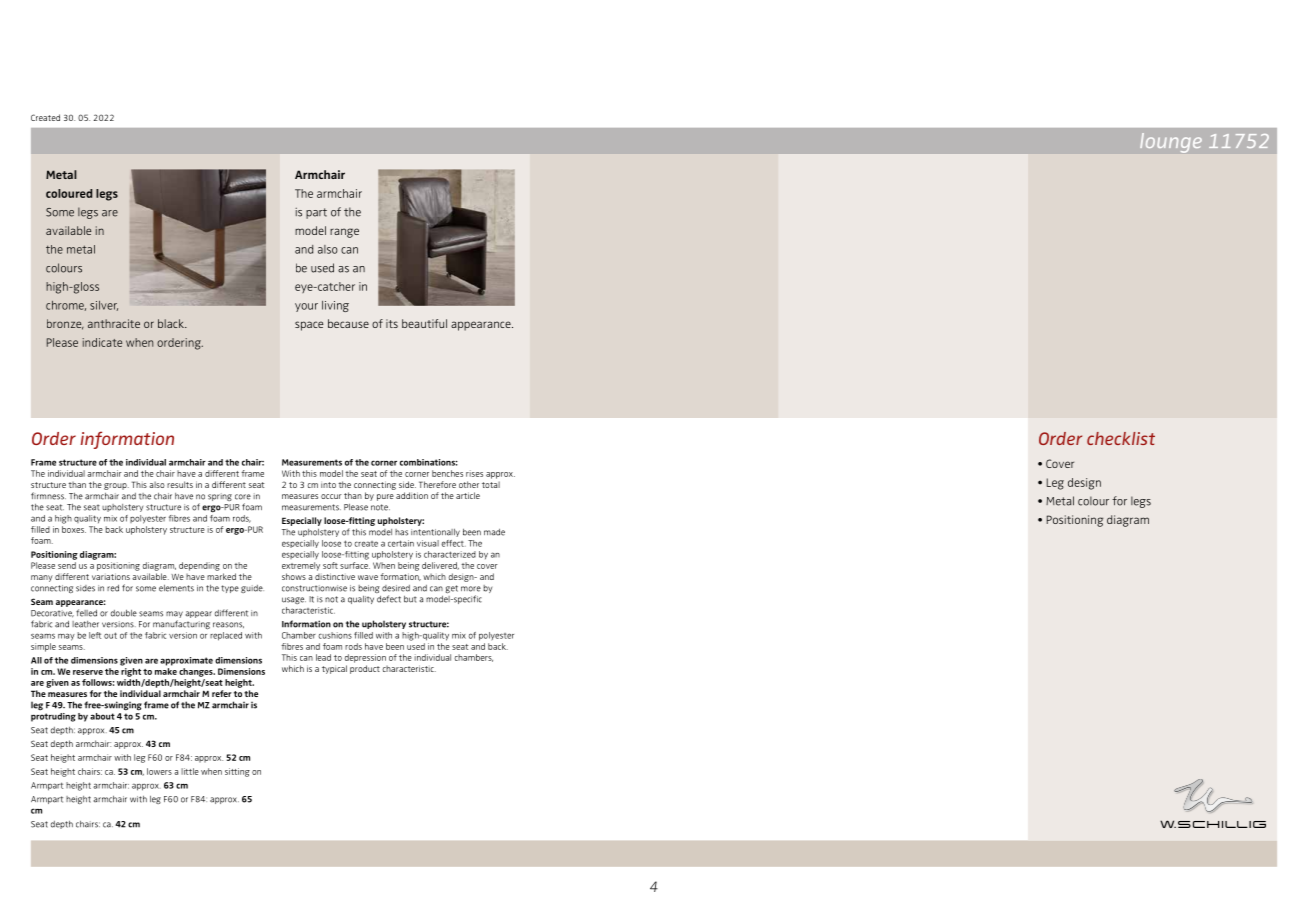  Describe the element at coordinates (180, 484) in the screenshot. I see `results` at that location.
